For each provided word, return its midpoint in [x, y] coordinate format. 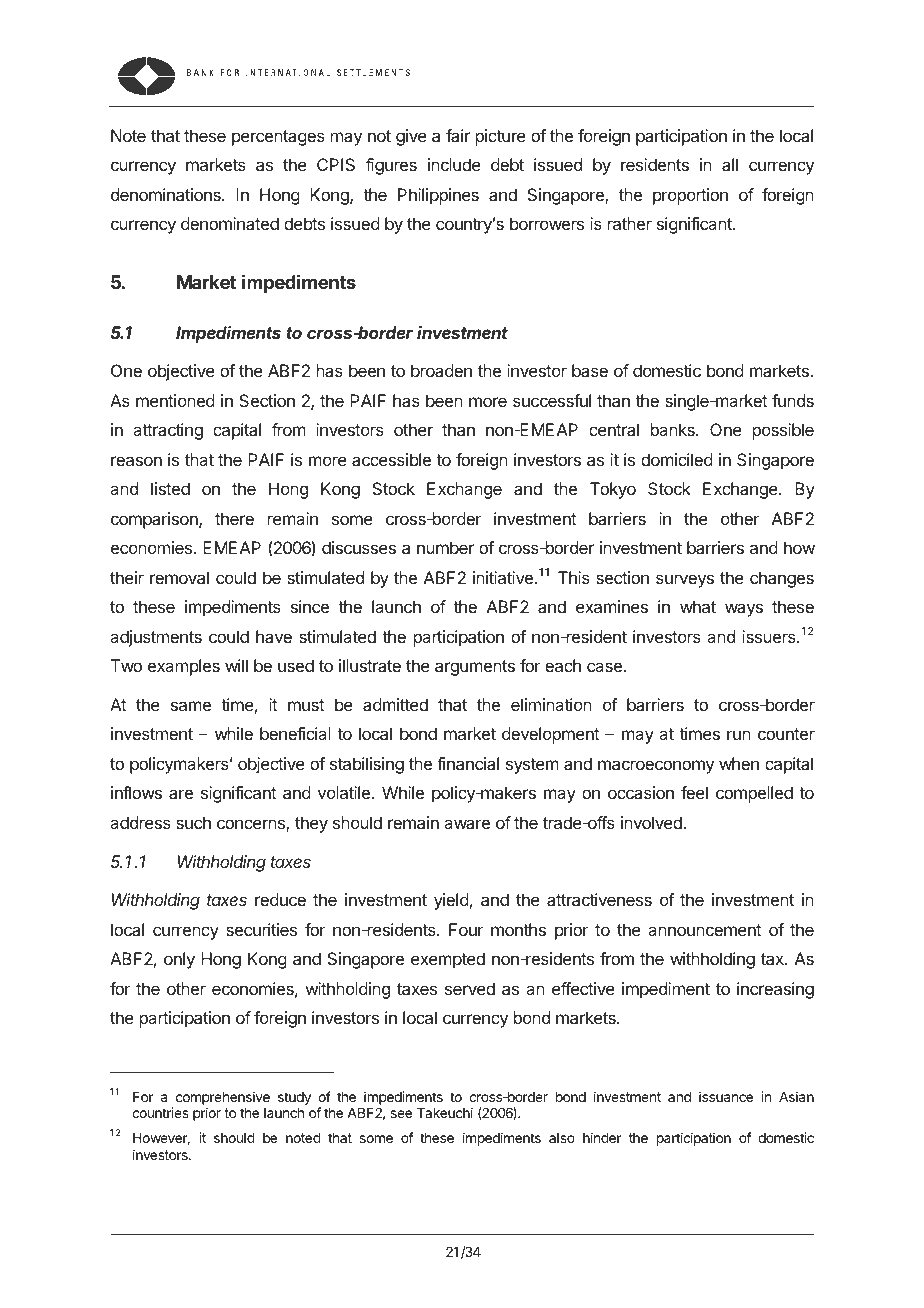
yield [451, 901]
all [730, 164]
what [698, 606]
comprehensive [223, 1099]
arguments [475, 668]
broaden [441, 370]
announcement [705, 930]
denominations [167, 194]
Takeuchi [445, 1112]
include [454, 164]
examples [184, 667]
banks [674, 429]
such [193, 822]
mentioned [175, 400]
